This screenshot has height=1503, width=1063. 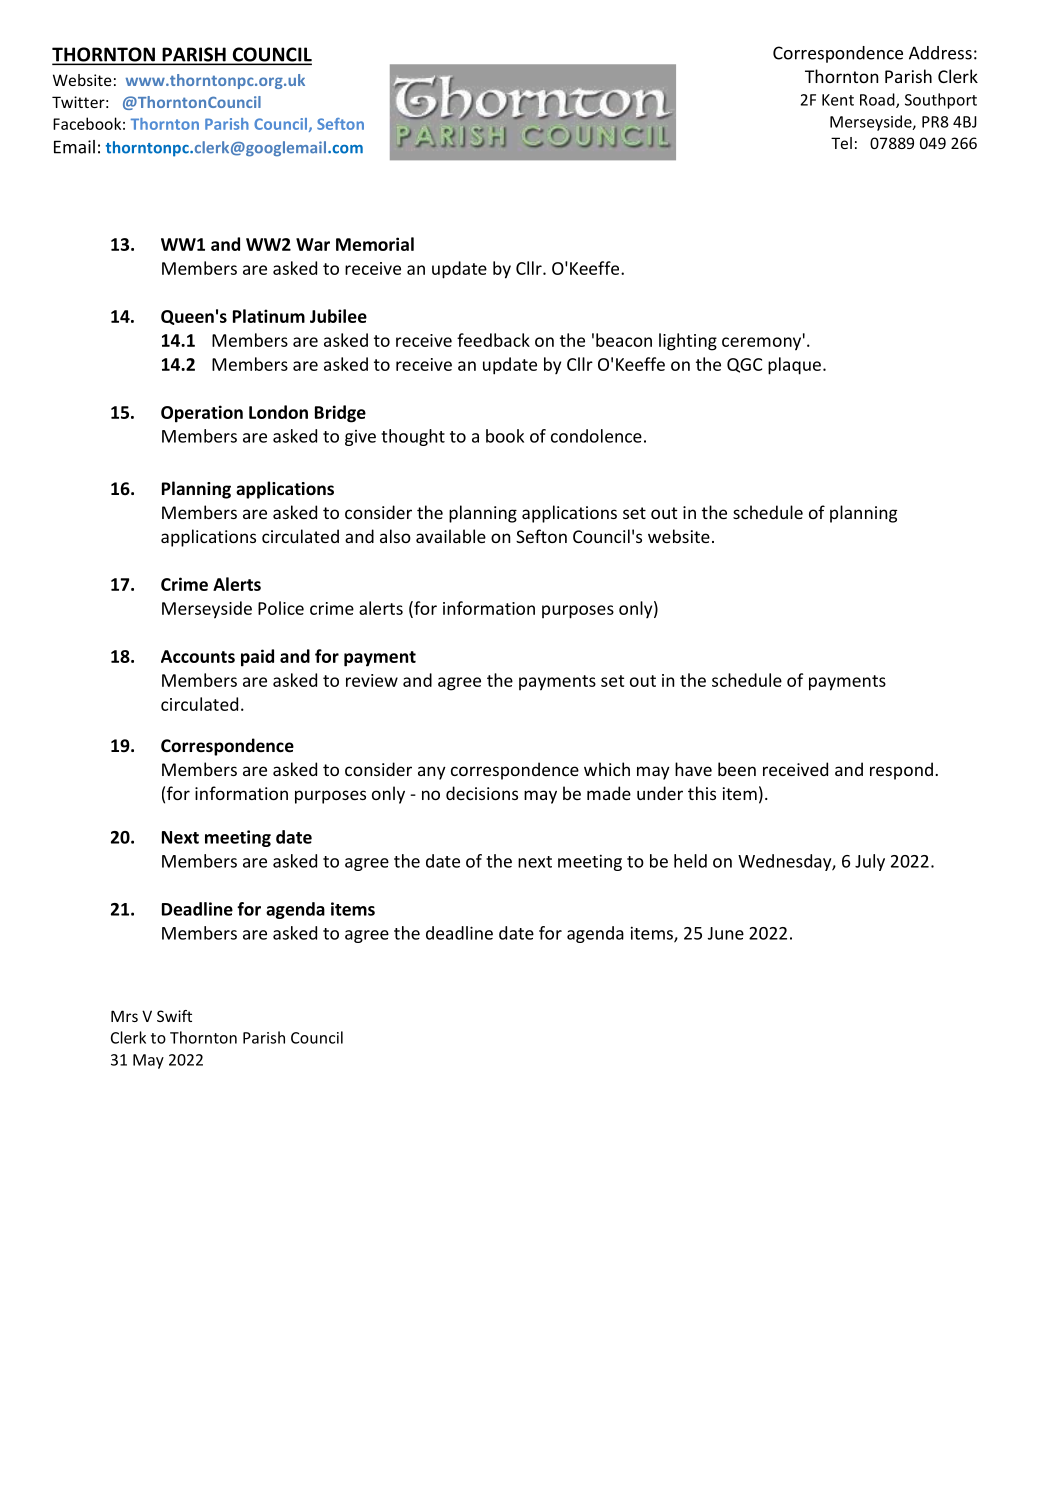 What do you see at coordinates (202, 414) in the screenshot?
I see `Operation` at bounding box center [202, 414].
